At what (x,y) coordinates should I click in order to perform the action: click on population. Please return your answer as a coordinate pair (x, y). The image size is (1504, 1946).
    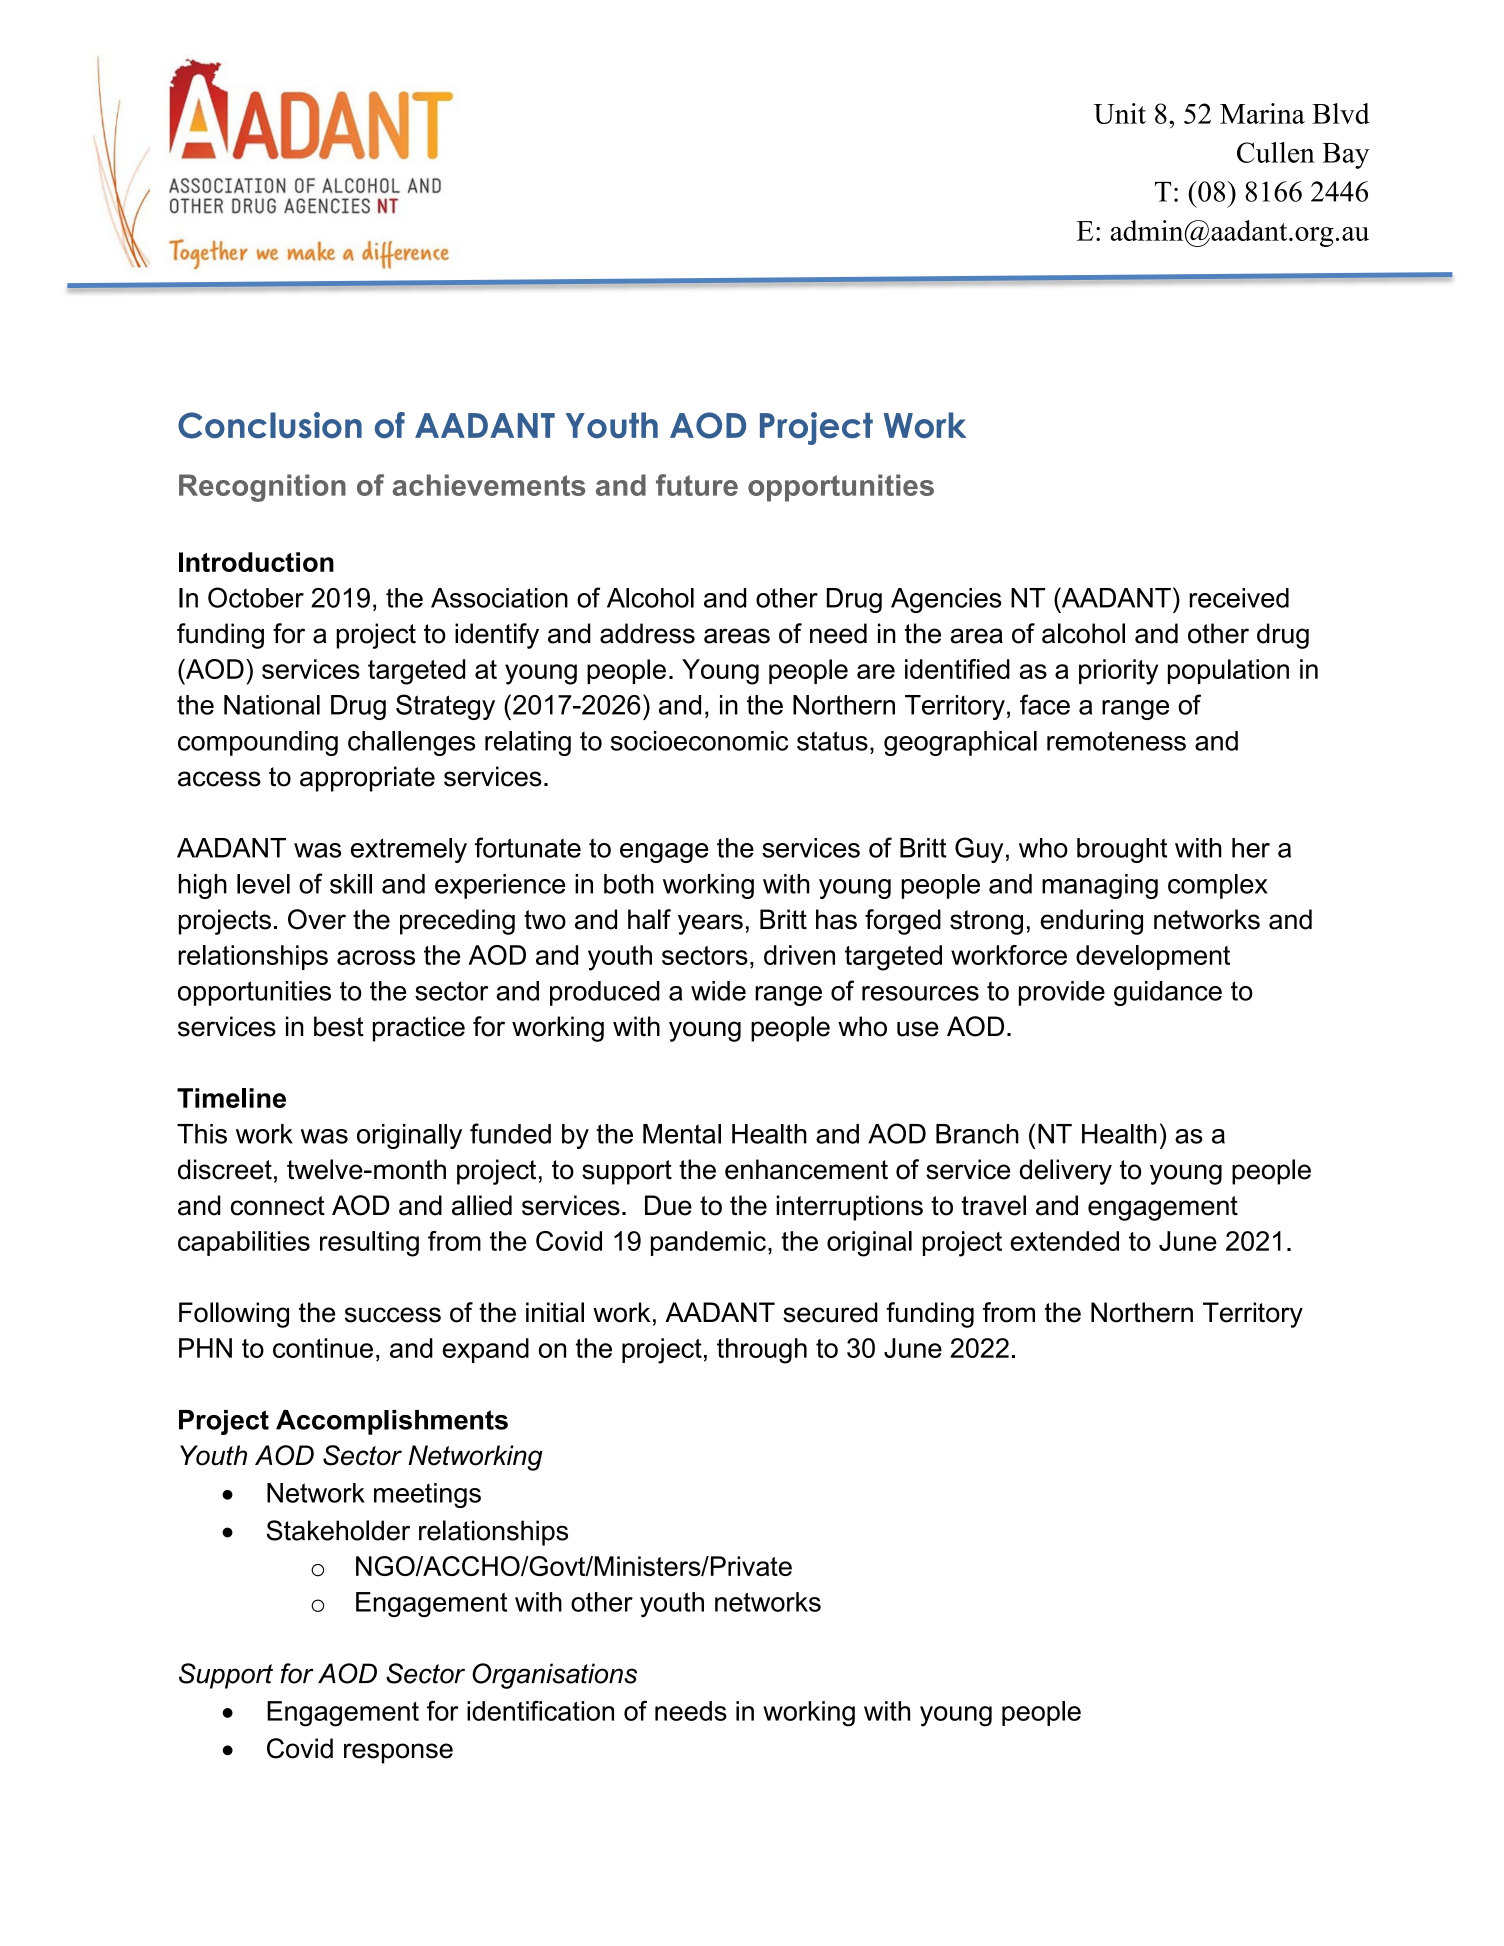
    Looking at the image, I should click on (1228, 671).
